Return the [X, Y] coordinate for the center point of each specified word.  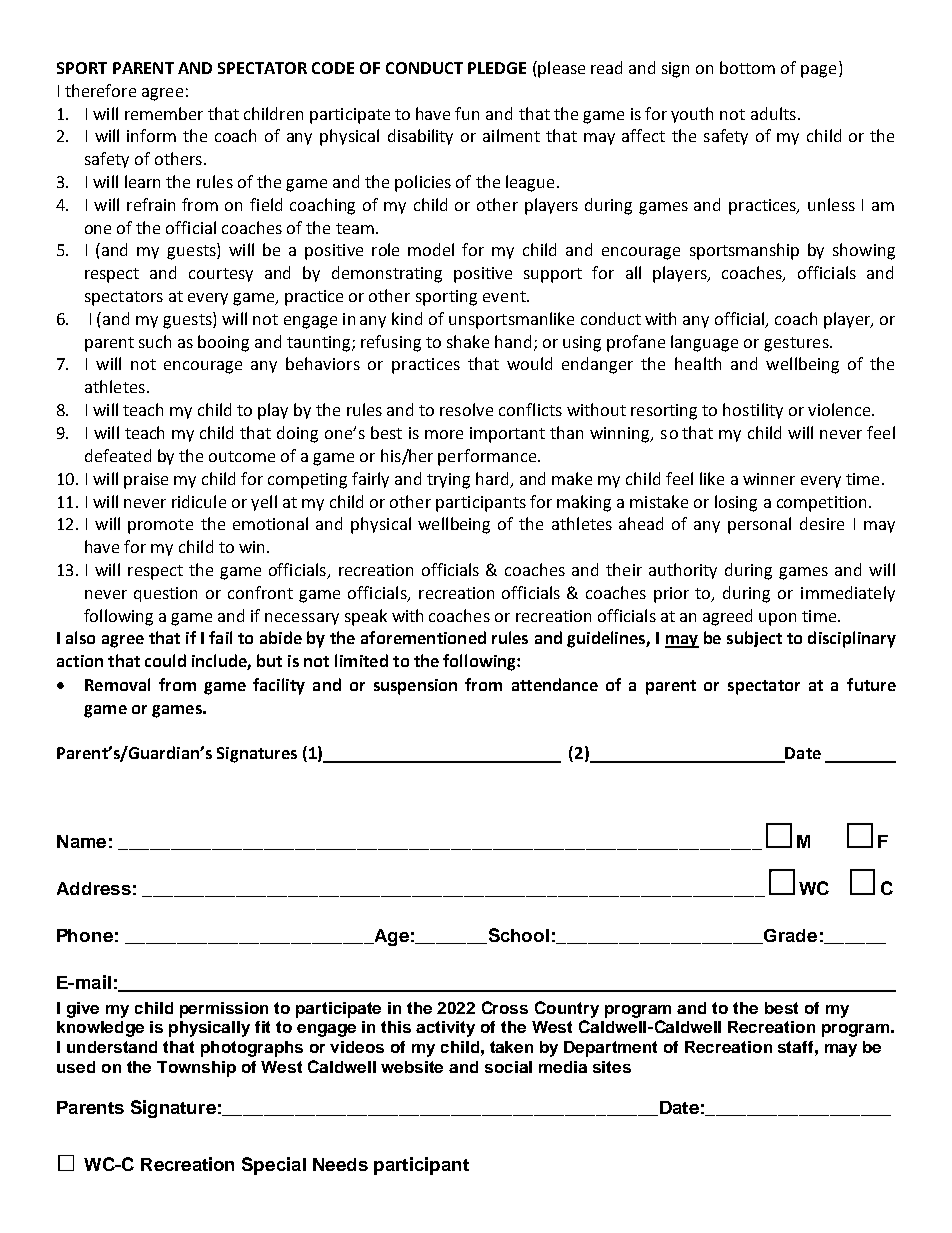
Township [196, 1069]
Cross [505, 1007]
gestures [797, 344]
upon [777, 619]
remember [164, 113]
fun [467, 113]
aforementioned [423, 637]
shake [468, 341]
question [165, 594]
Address [94, 888]
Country [567, 1009]
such [155, 341]
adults [773, 113]
